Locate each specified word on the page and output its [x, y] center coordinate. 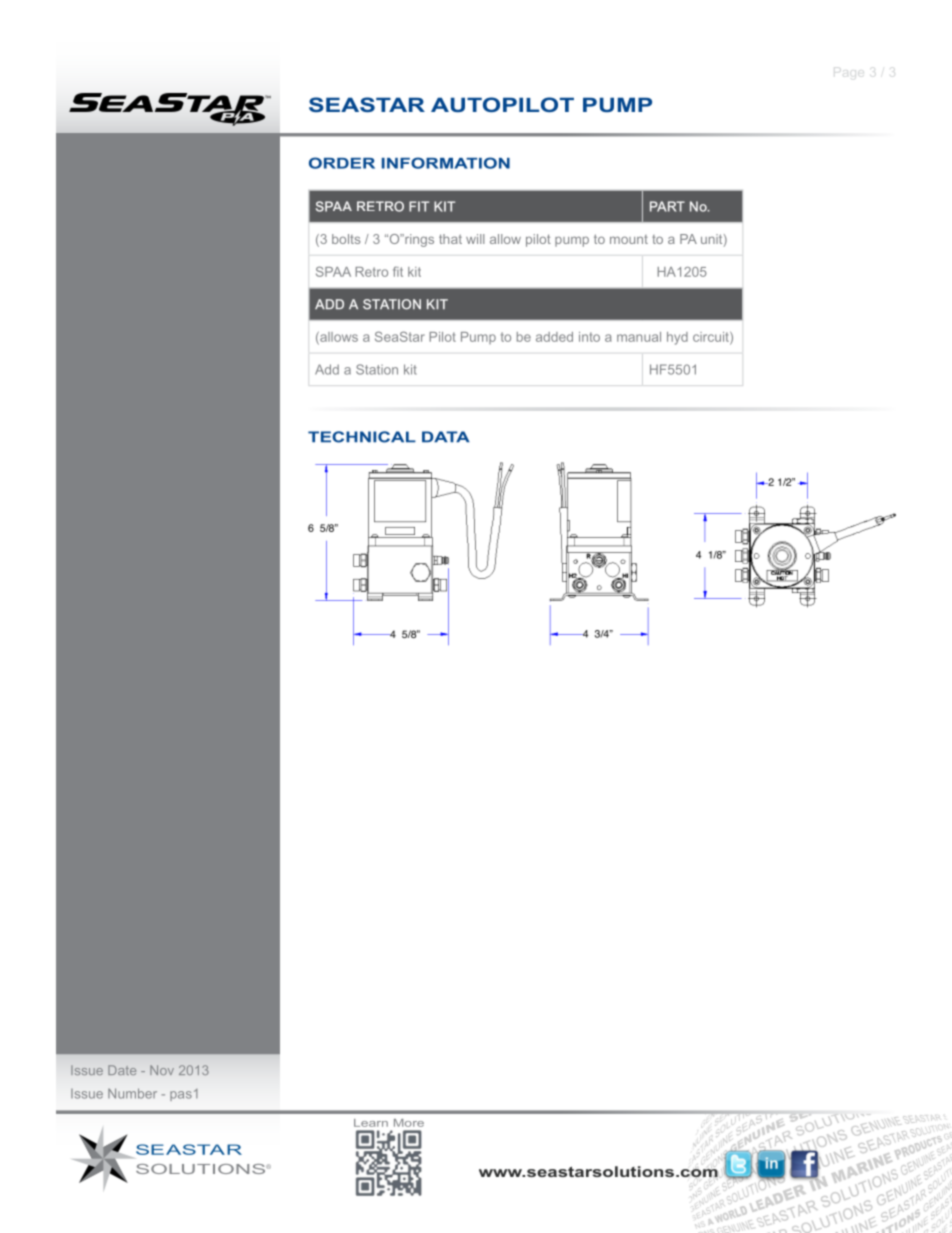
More [409, 1123]
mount [629, 239]
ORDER [342, 163]
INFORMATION [446, 163]
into [589, 337]
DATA [446, 436]
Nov [162, 1070]
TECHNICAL [362, 437]
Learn [371, 1123]
